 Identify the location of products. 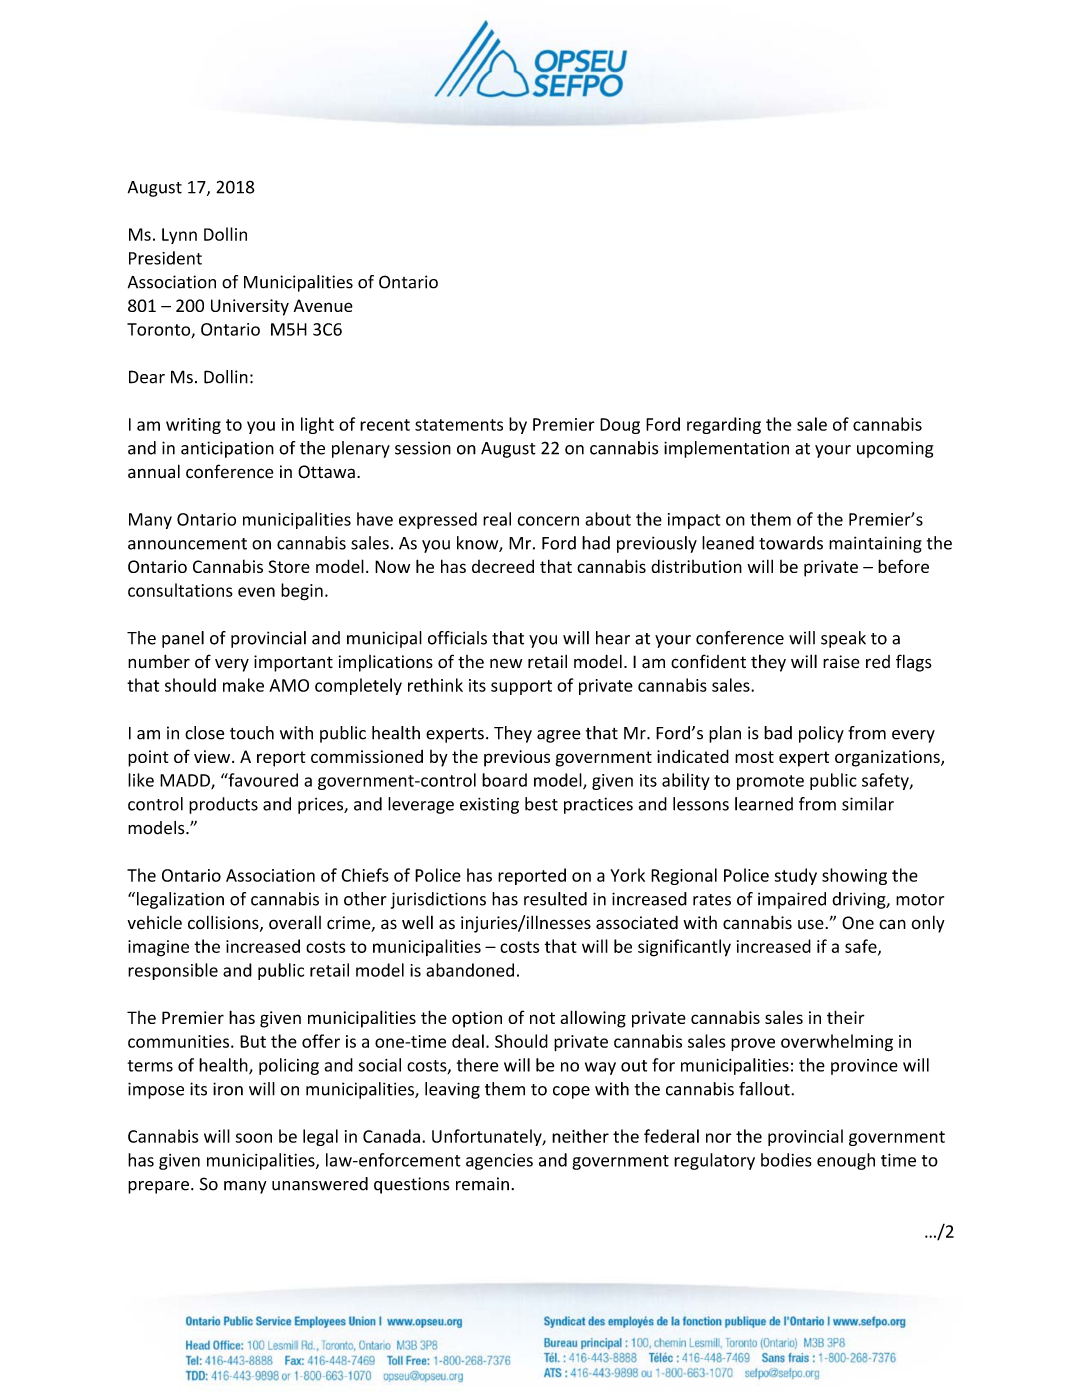
(223, 805).
